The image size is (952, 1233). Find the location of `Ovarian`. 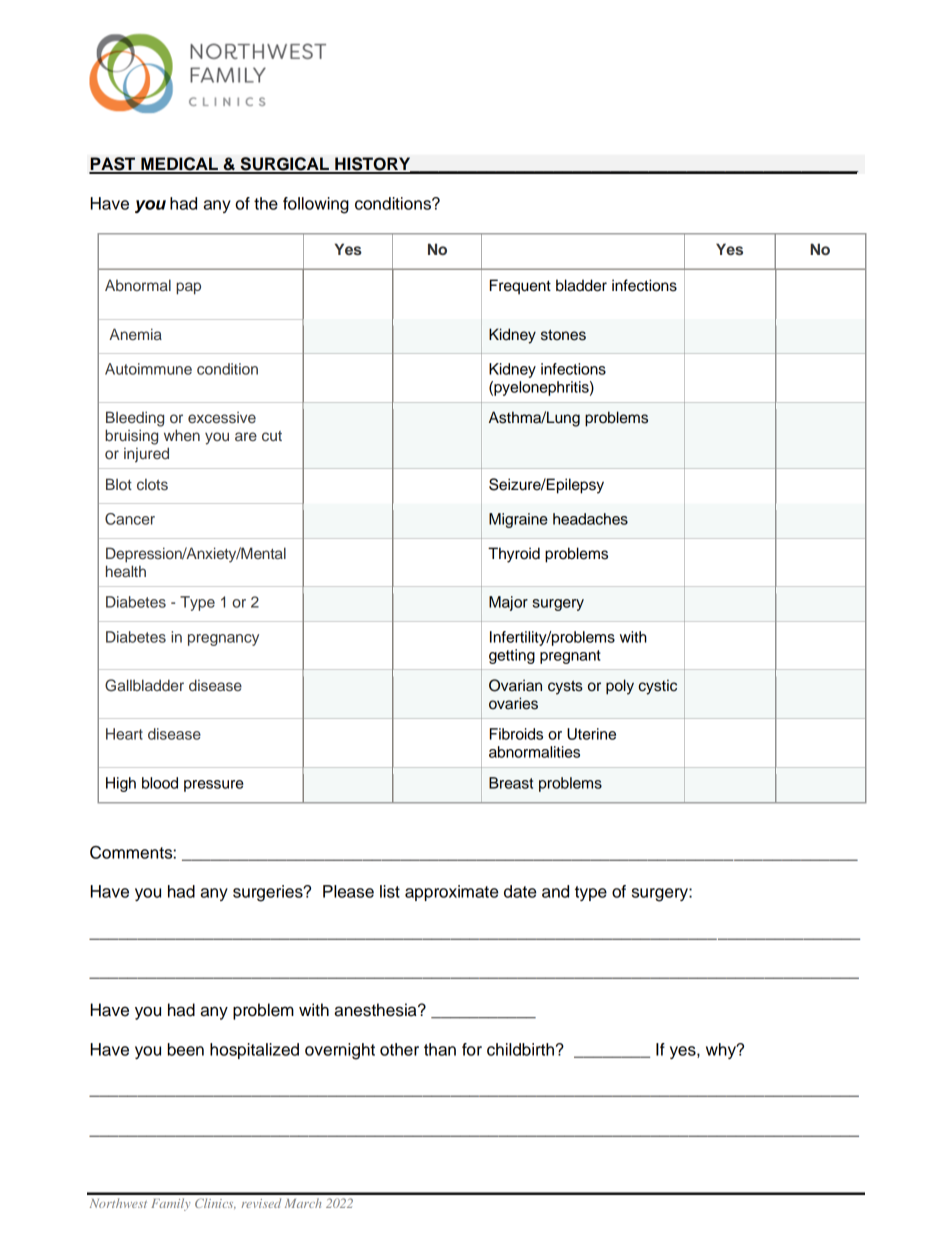

Ovarian is located at coordinates (515, 685).
